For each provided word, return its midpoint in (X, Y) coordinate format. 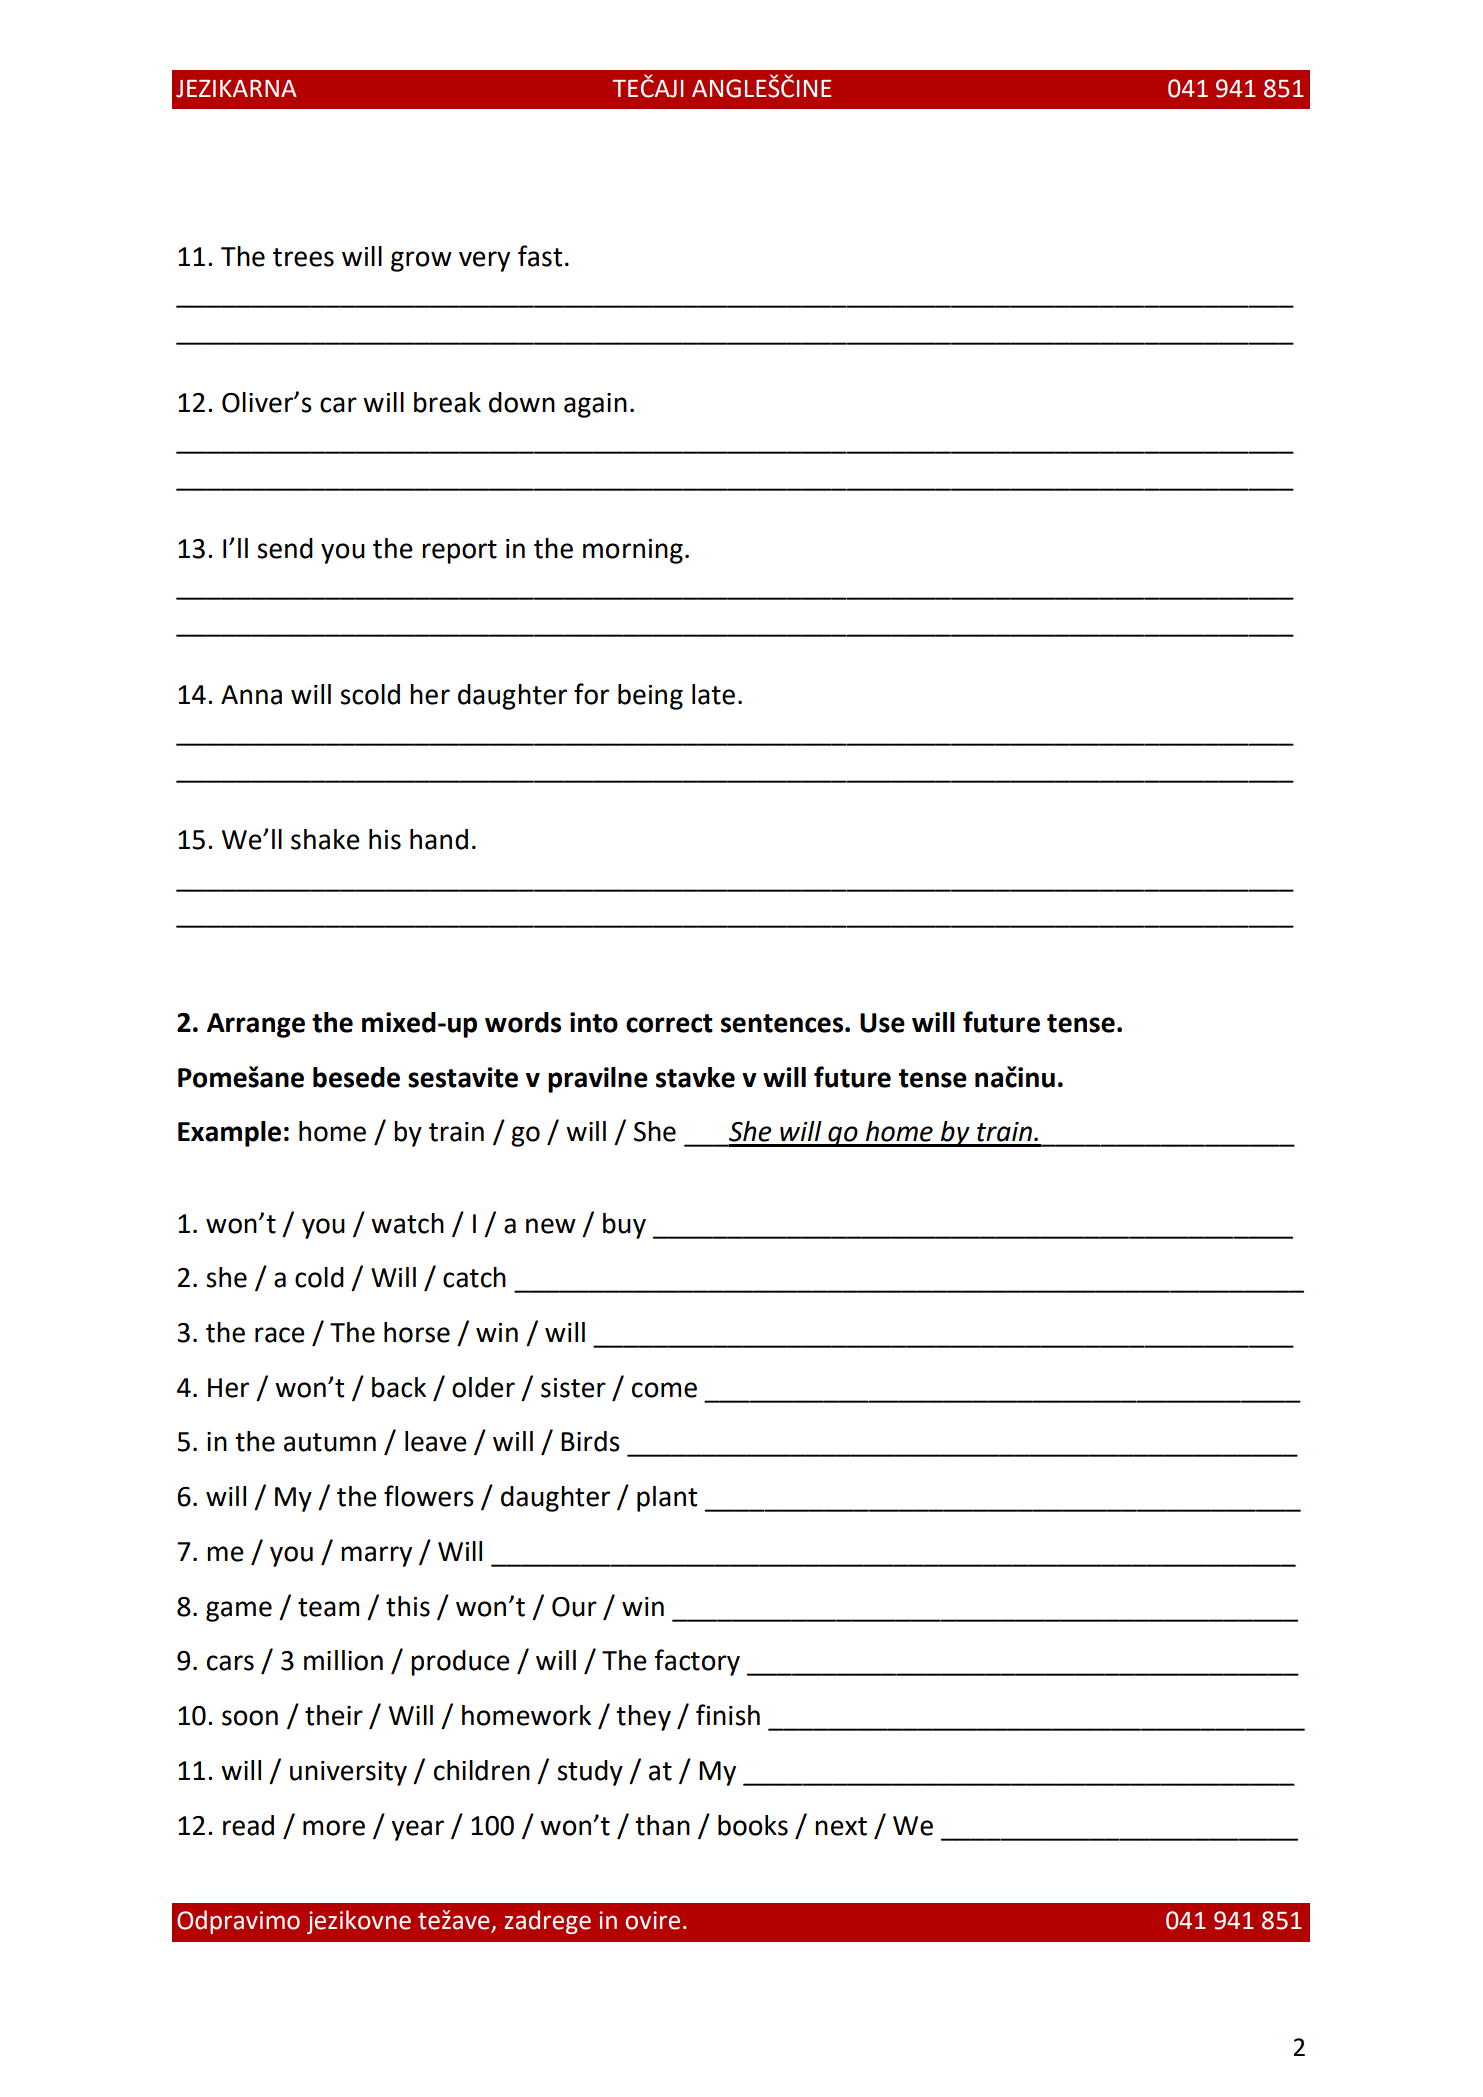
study (590, 1773)
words (523, 1022)
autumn (330, 1442)
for (591, 694)
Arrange (256, 1025)
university (348, 1773)
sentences (782, 1023)
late (713, 694)
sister (573, 1388)
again (595, 405)
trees (303, 257)
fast (540, 256)
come (664, 1390)
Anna (251, 695)
